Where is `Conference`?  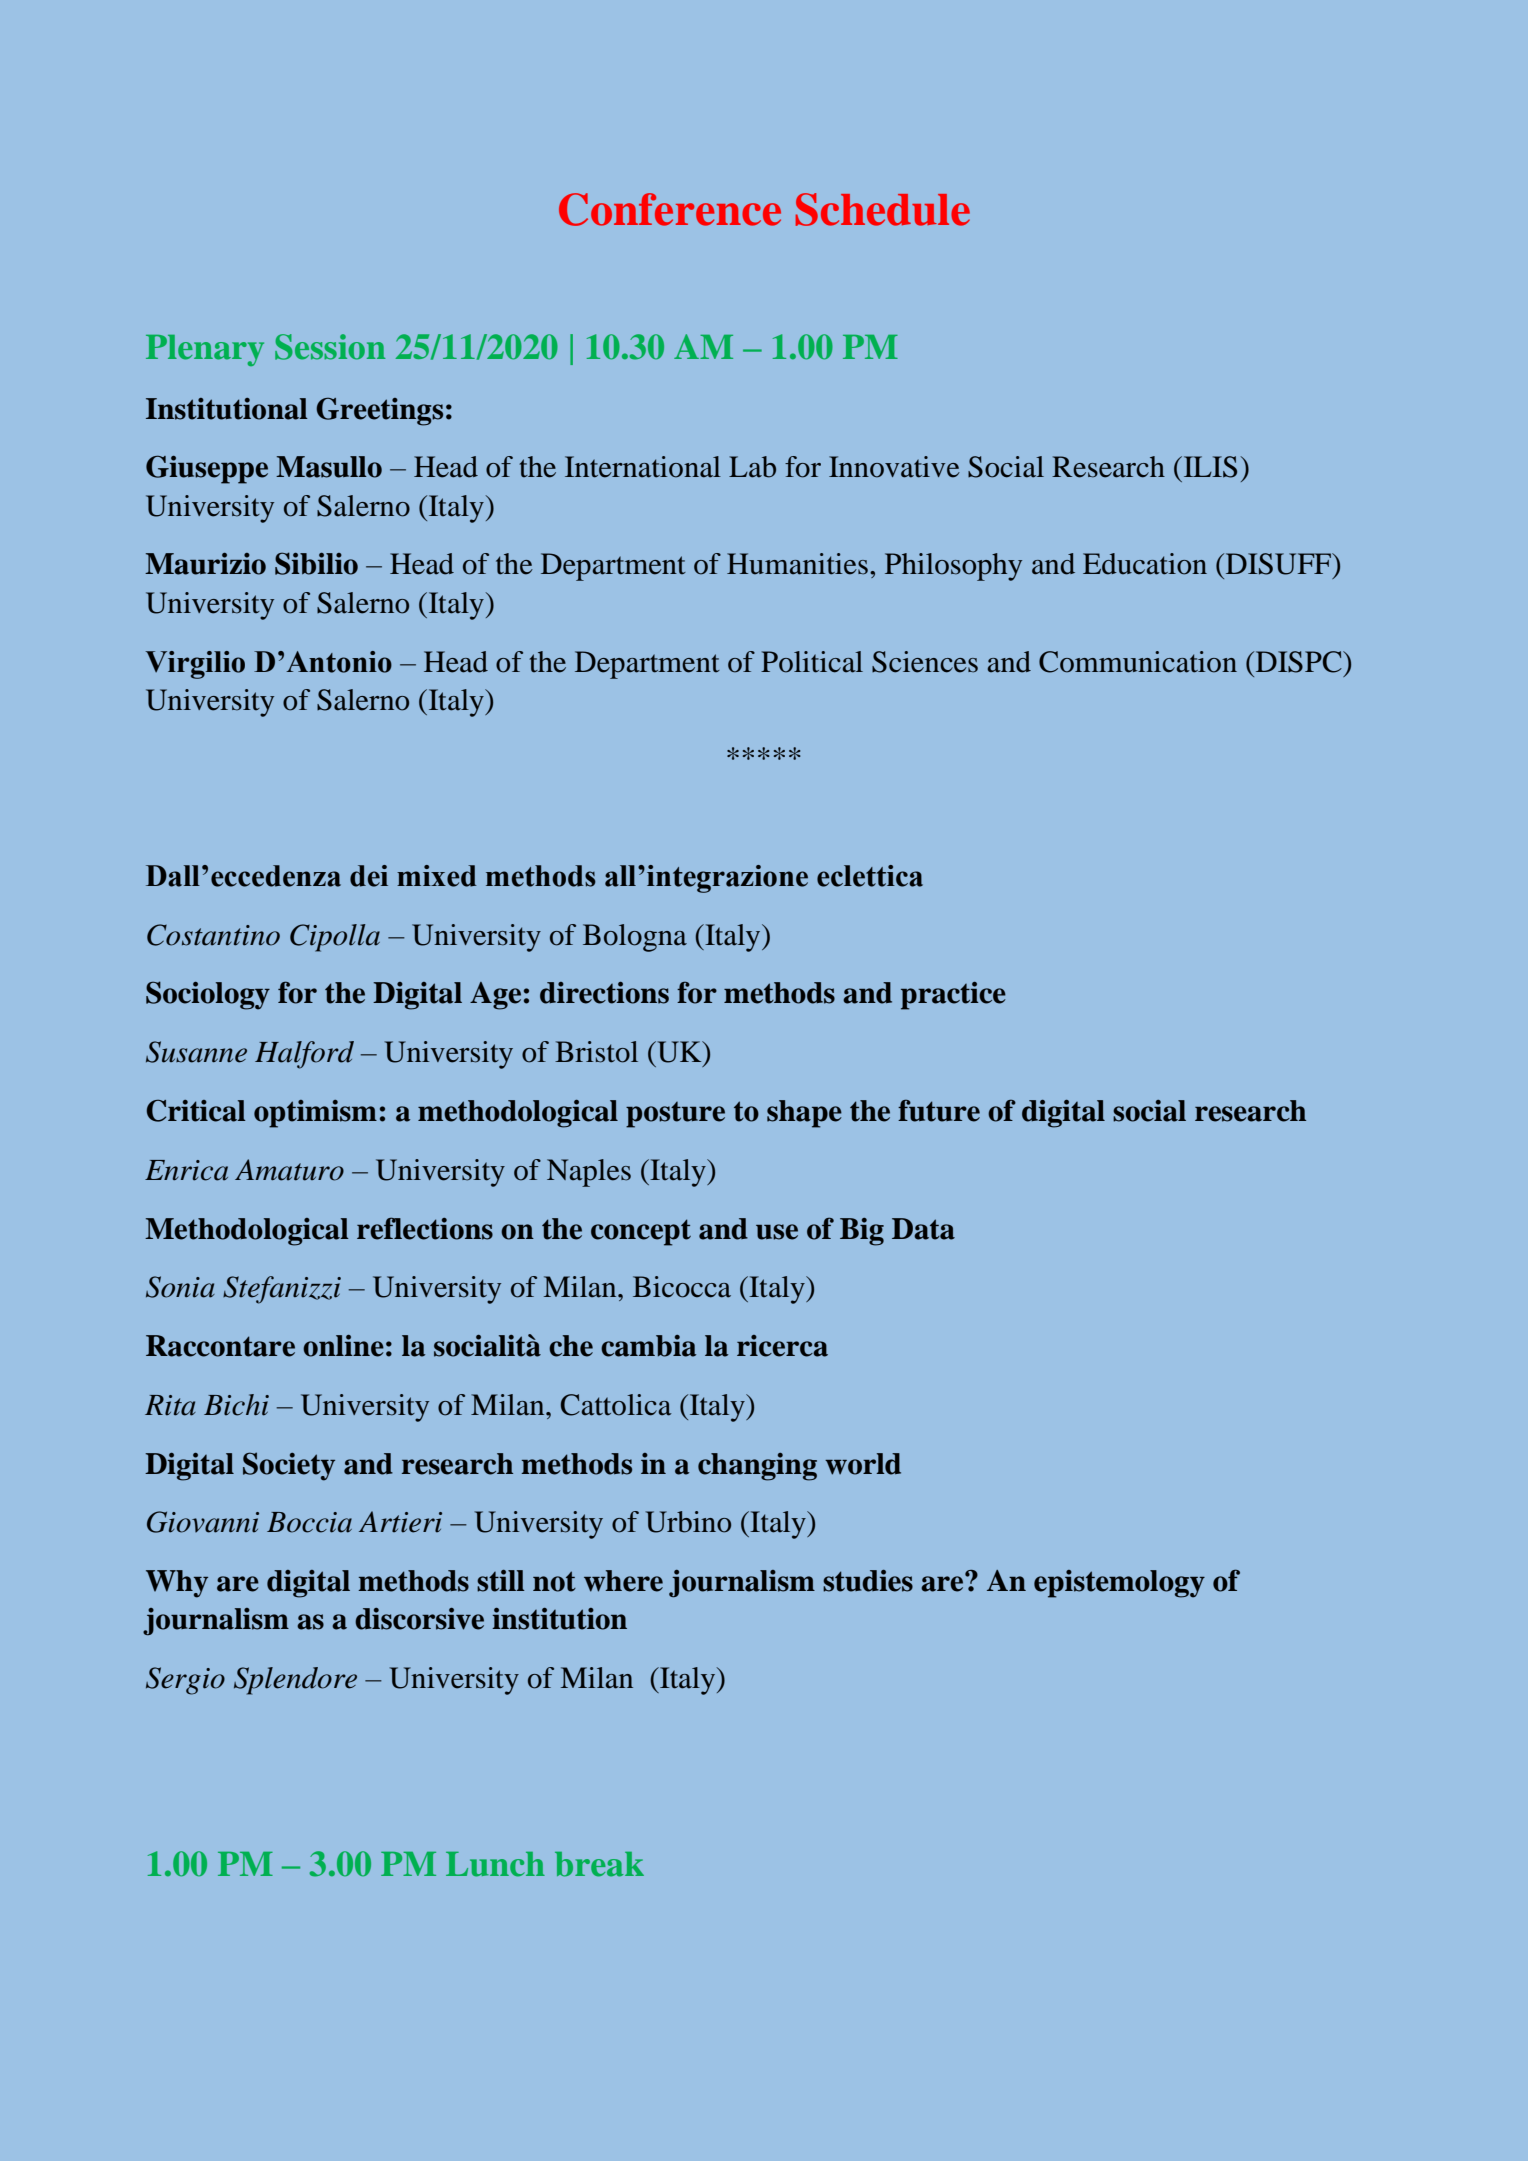 Conference is located at coordinates (670, 209).
